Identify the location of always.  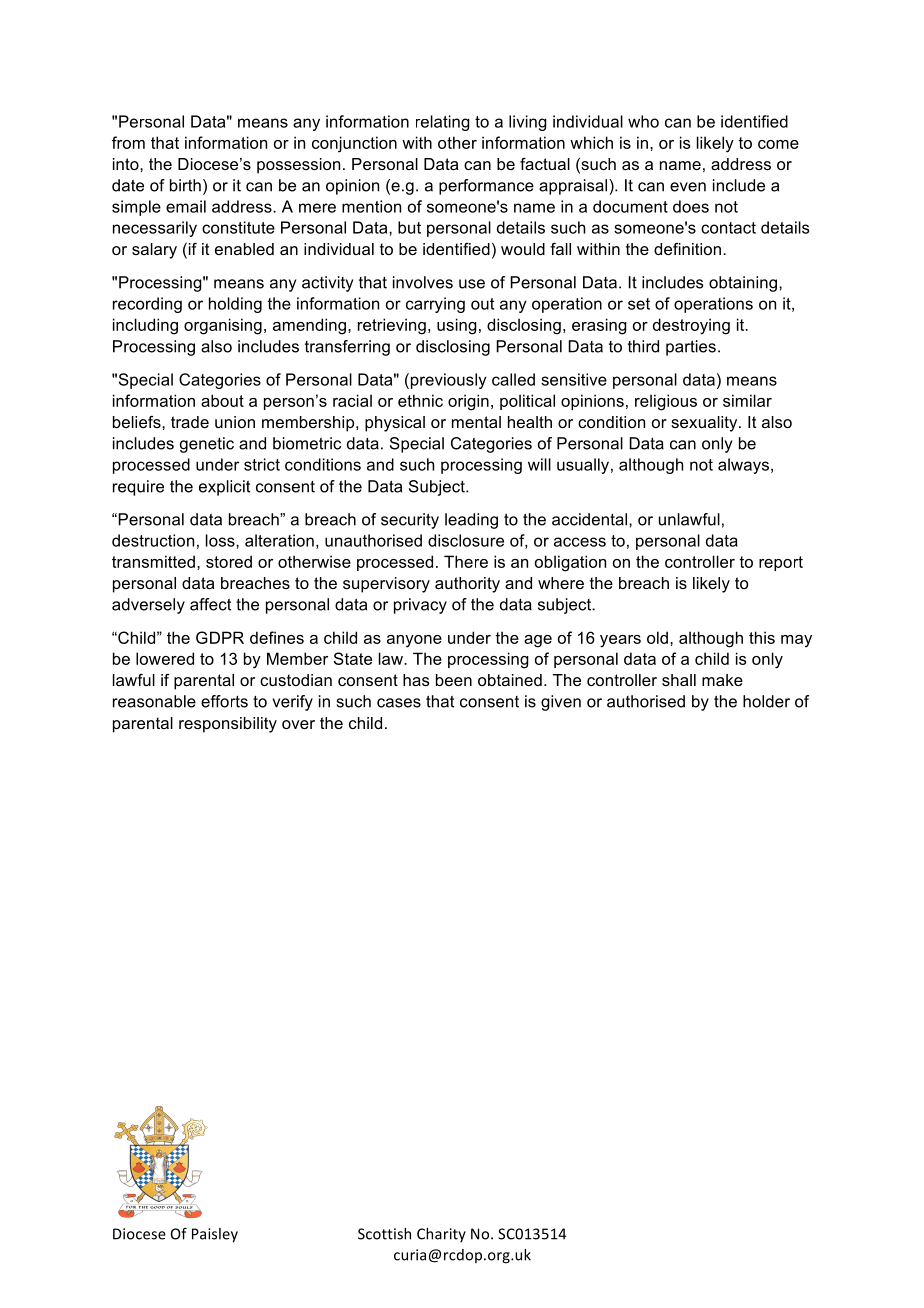
(745, 466).
